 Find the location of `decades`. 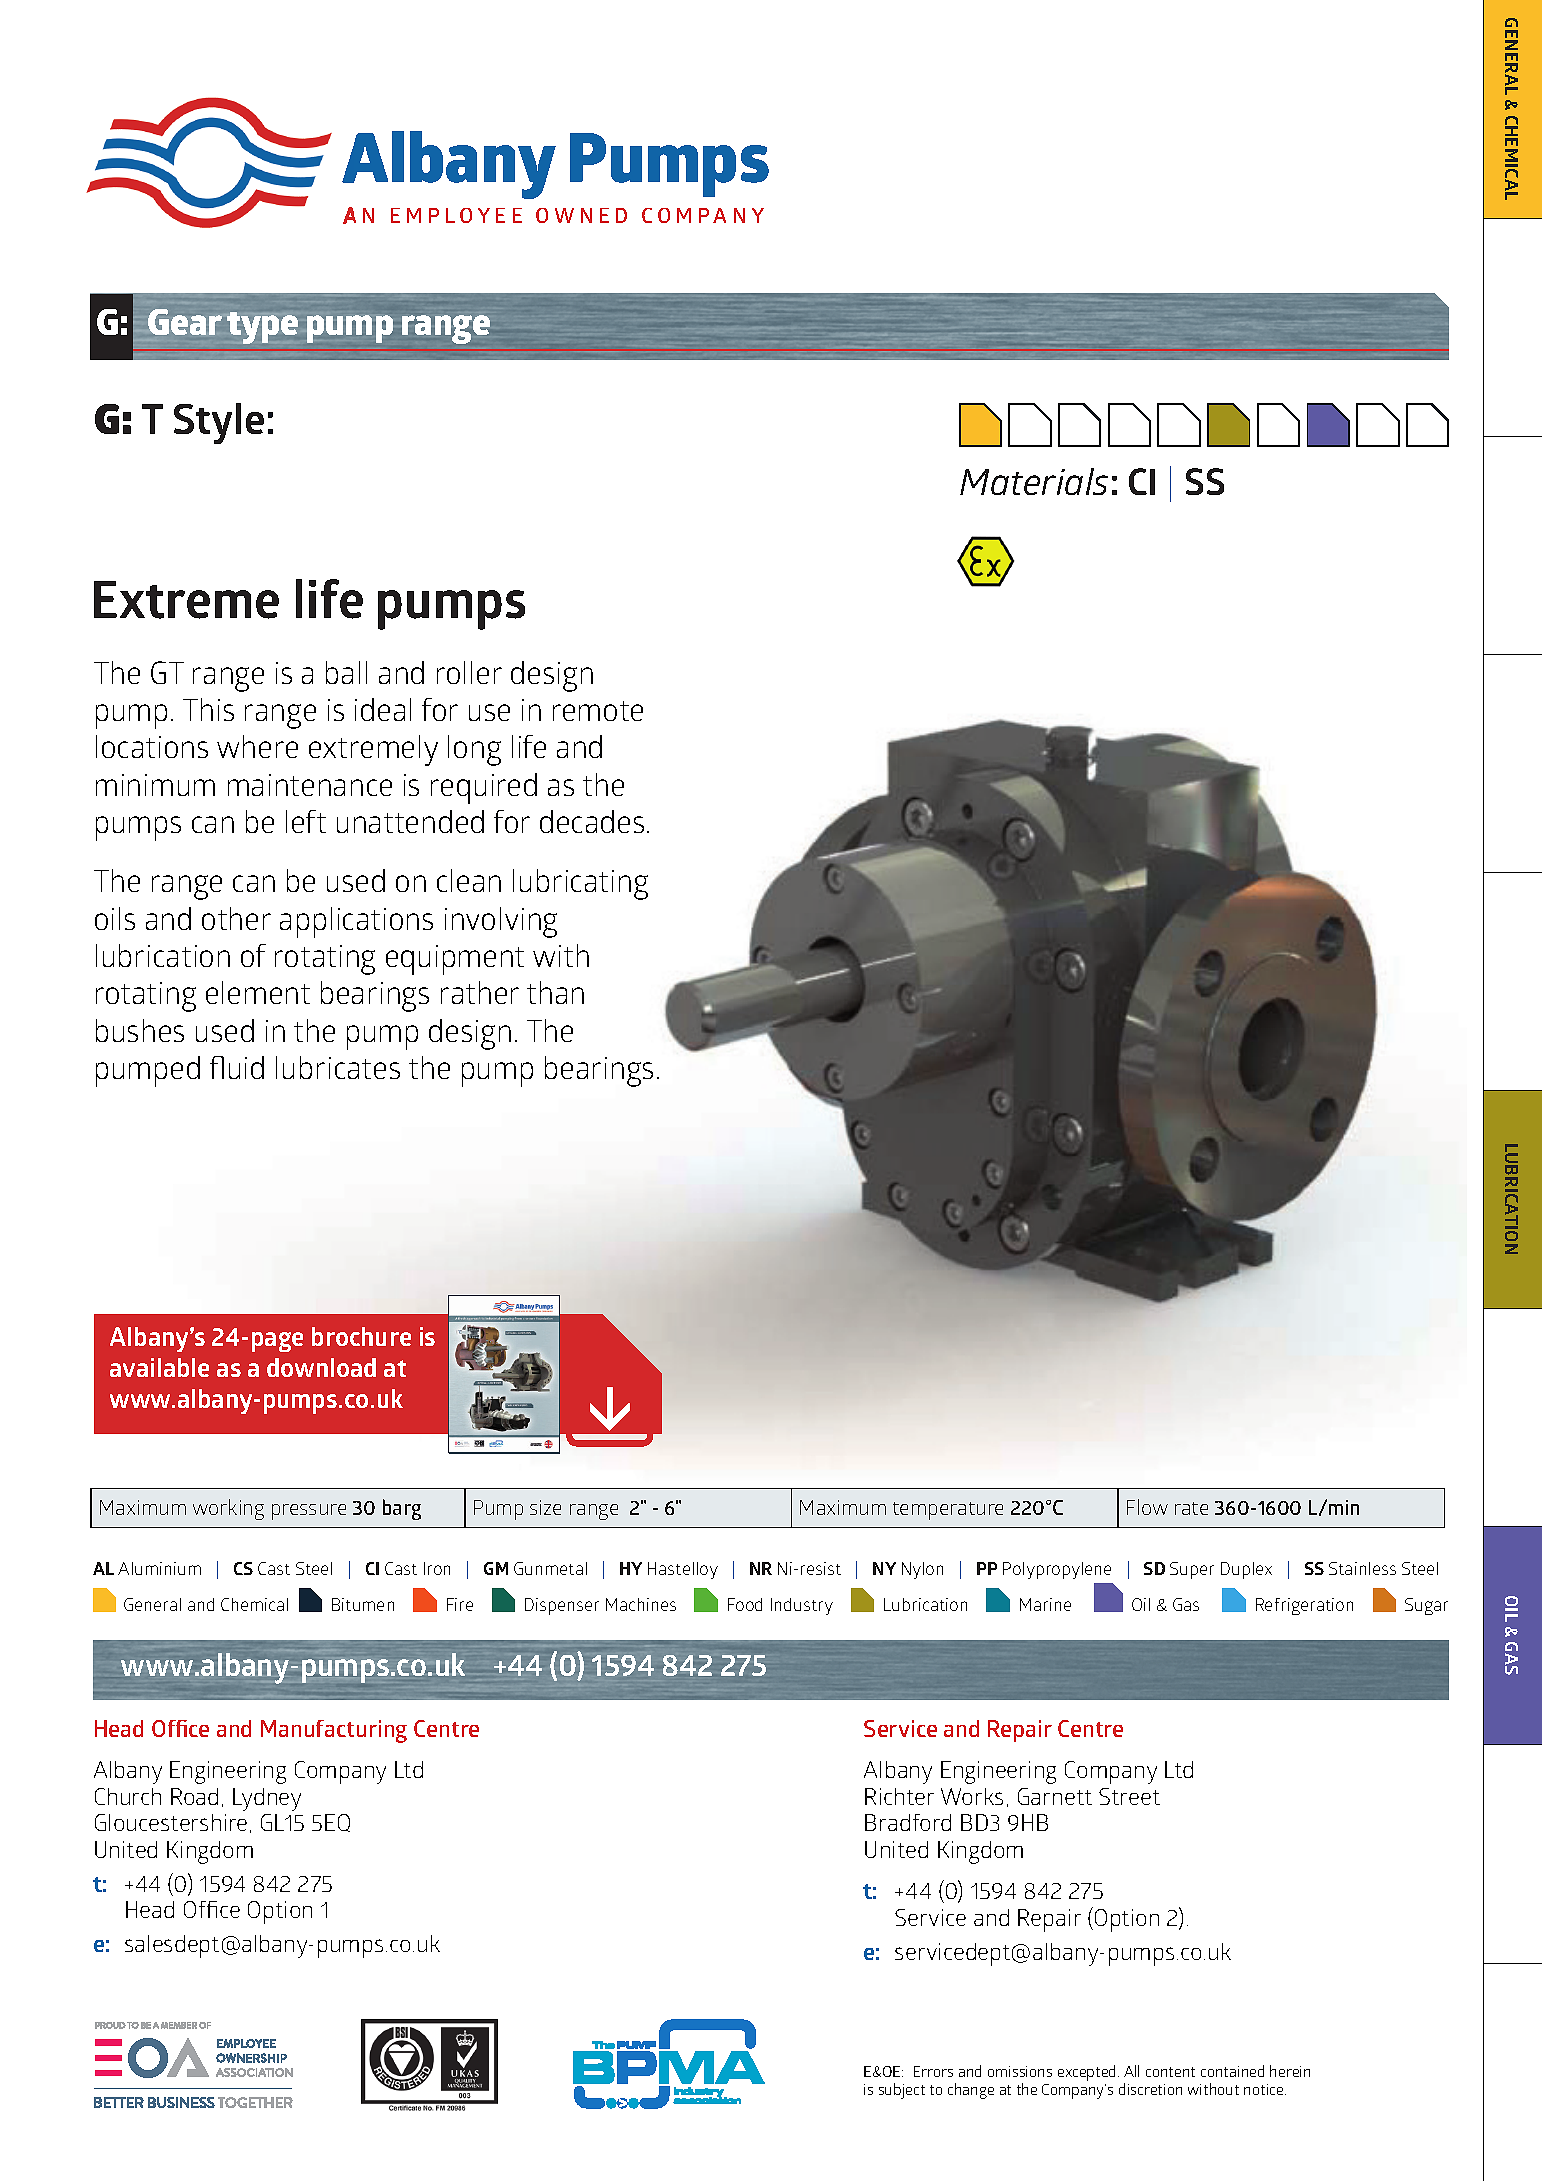

decades is located at coordinates (592, 821).
